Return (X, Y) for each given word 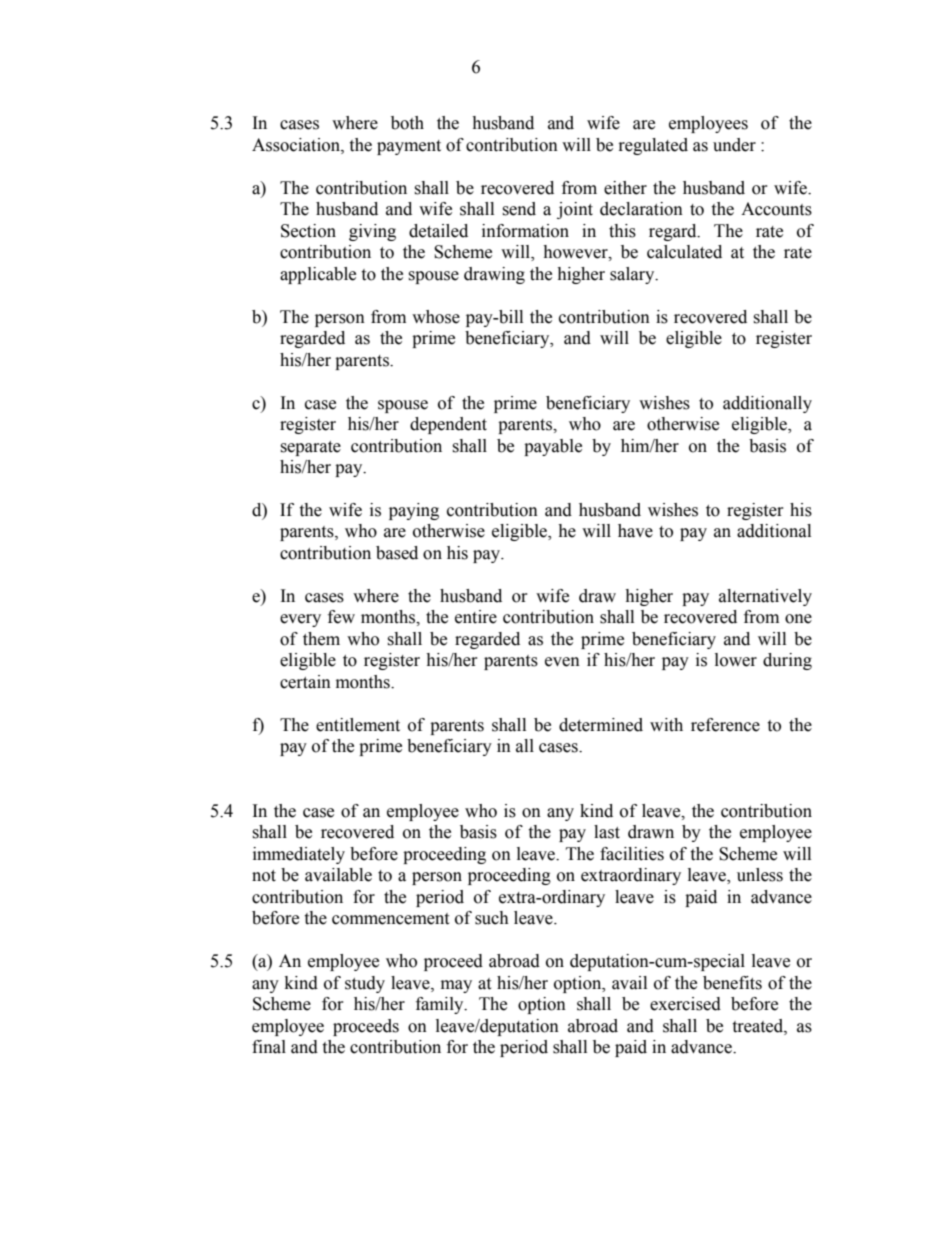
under (734, 145)
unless (760, 875)
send (519, 209)
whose (436, 317)
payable (553, 447)
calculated (684, 252)
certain (305, 682)
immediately (299, 855)
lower (736, 660)
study (365, 984)
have (635, 531)
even (562, 662)
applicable (318, 275)
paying (414, 511)
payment (409, 147)
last (607, 832)
